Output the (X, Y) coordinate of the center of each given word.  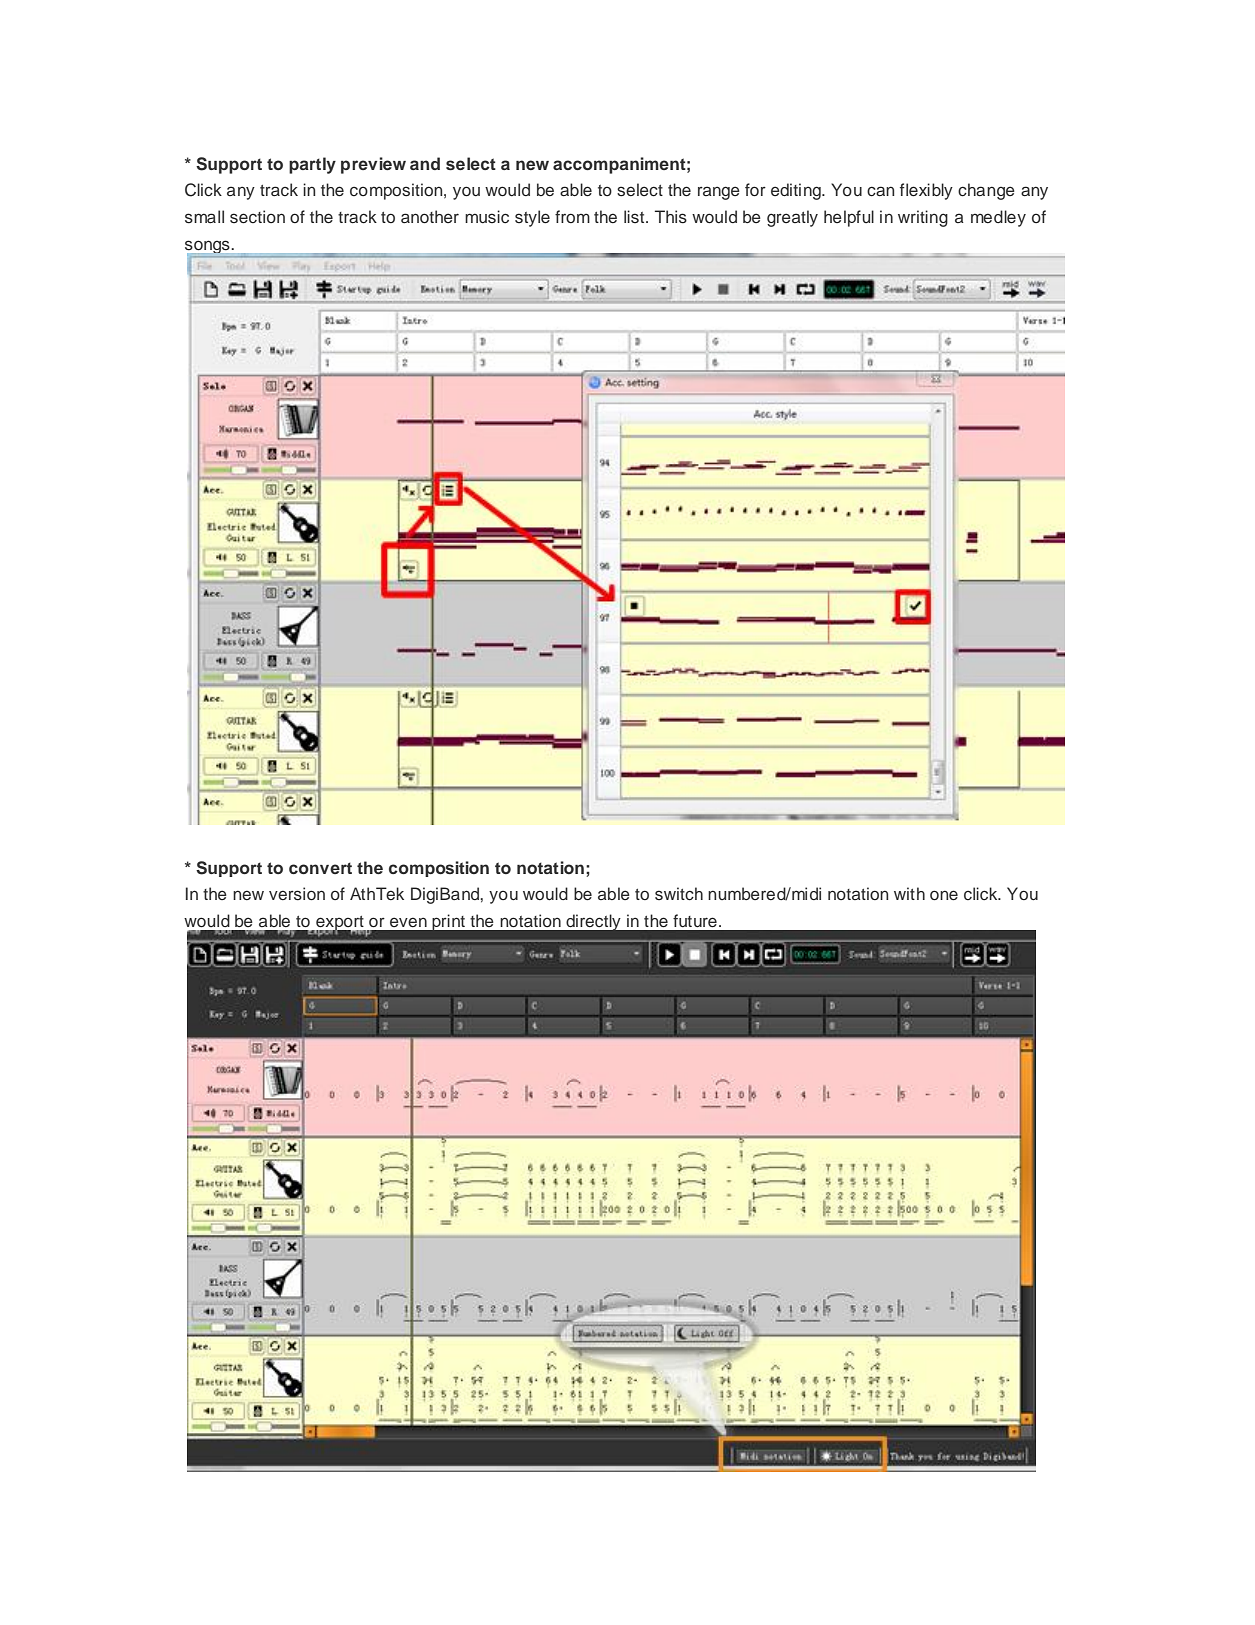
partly (312, 165)
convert (320, 868)
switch (679, 894)
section (257, 217)
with (909, 893)
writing (923, 218)
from (572, 216)
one (944, 895)
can (880, 191)
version (297, 894)
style (532, 218)
